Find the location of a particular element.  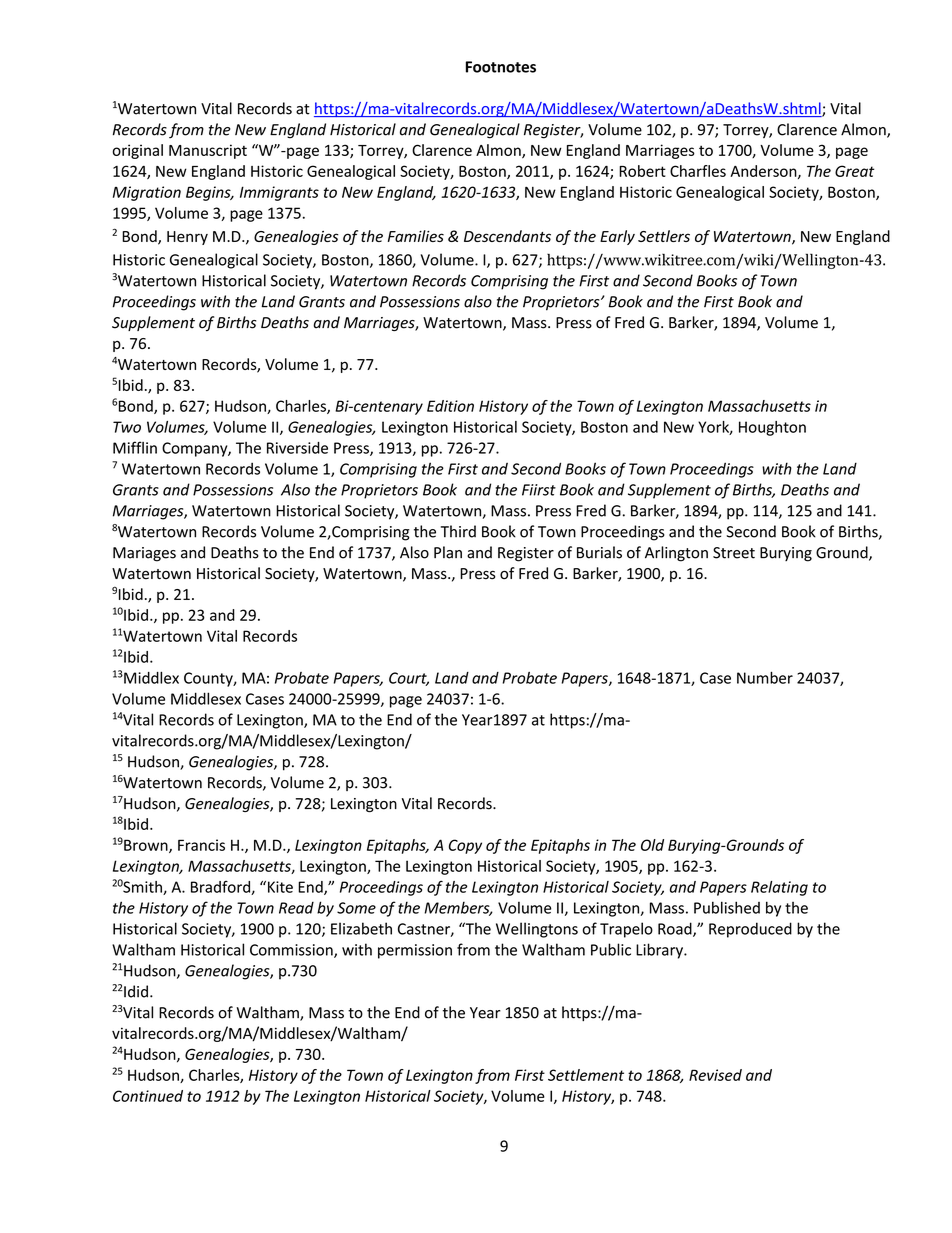

Houghton is located at coordinates (772, 428).
